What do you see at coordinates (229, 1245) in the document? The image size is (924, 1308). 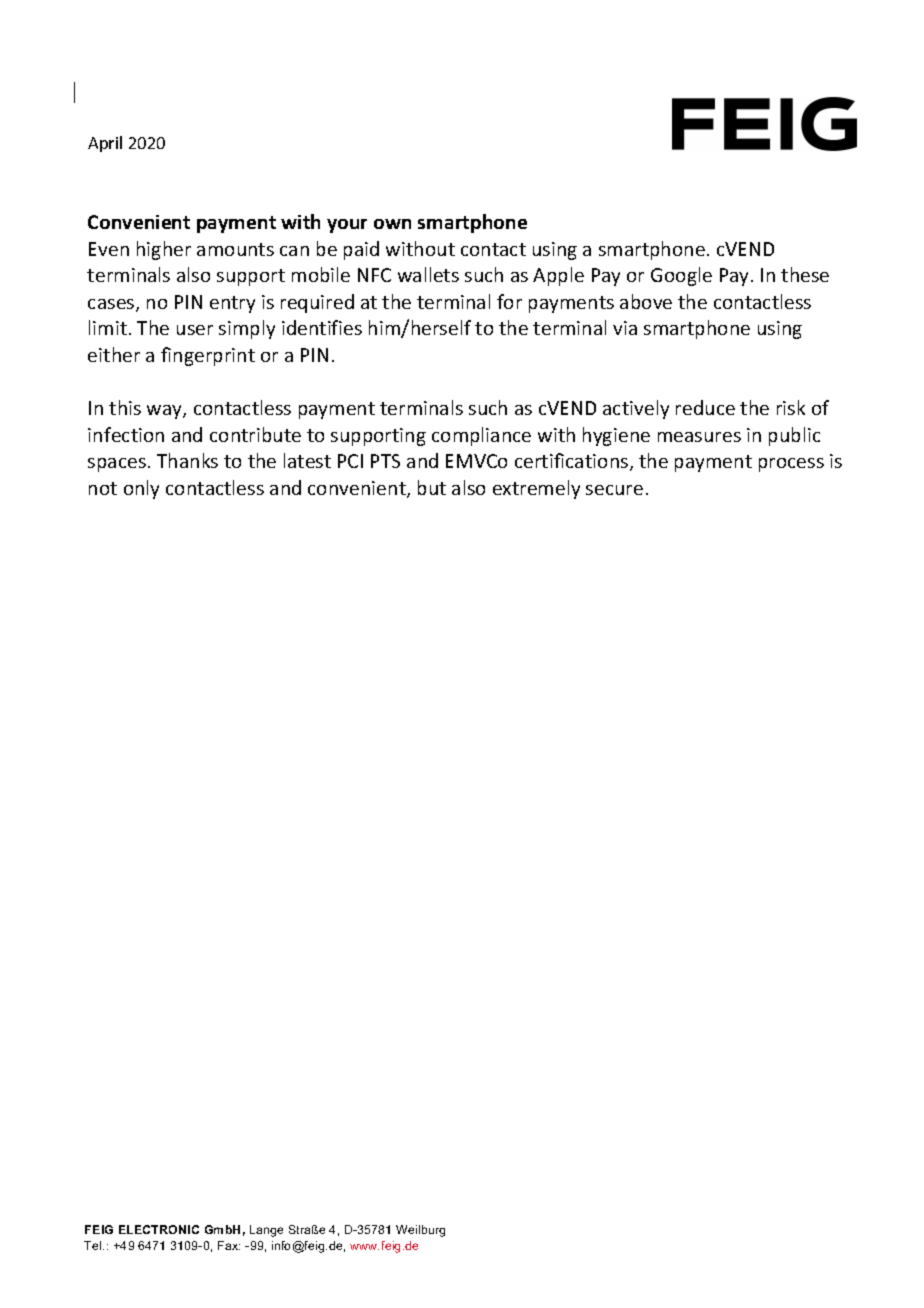 I see `Fax` at bounding box center [229, 1245].
